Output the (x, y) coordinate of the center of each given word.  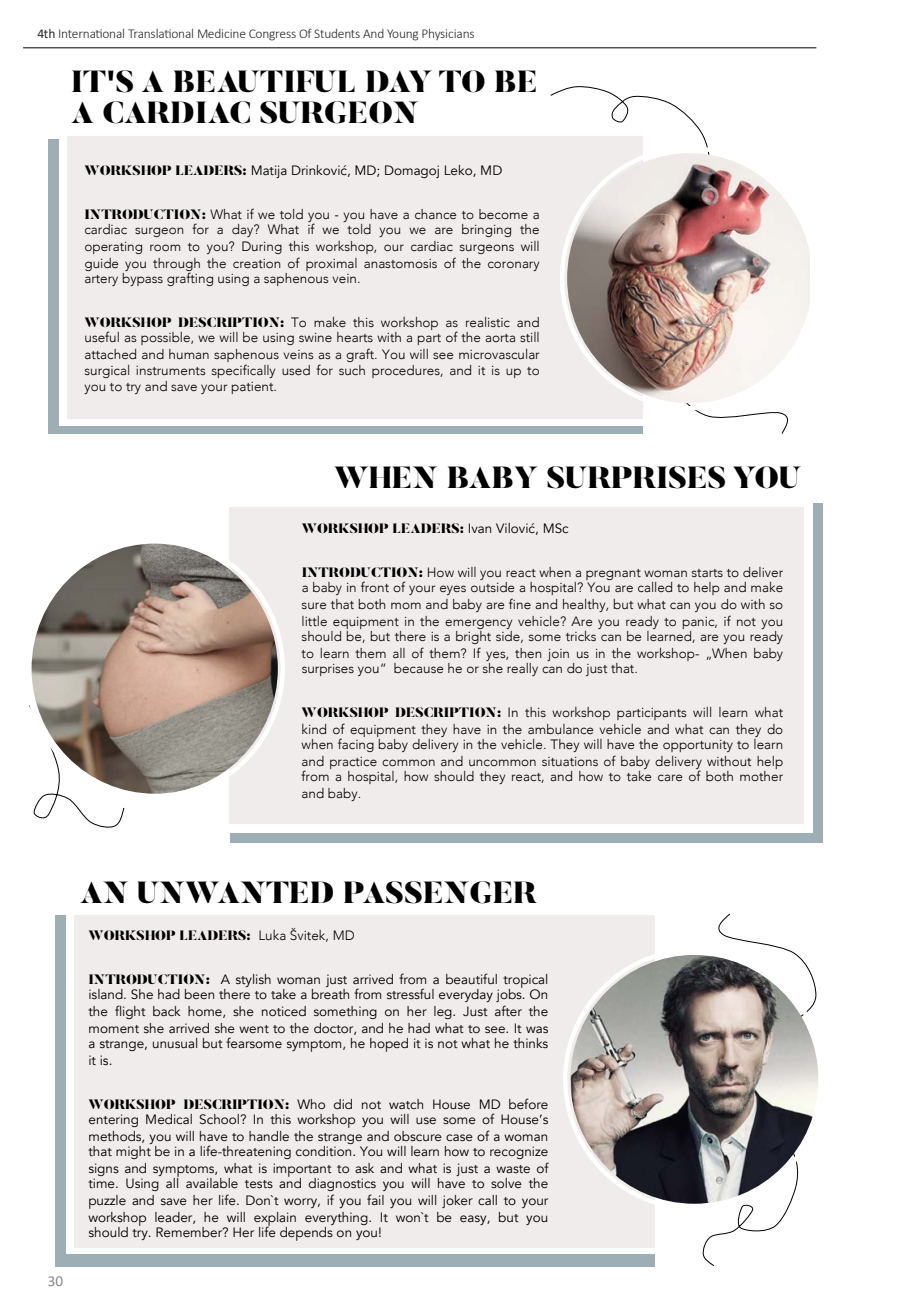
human (189, 354)
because (419, 668)
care (670, 777)
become (503, 214)
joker (457, 1201)
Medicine (222, 33)
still (529, 337)
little (314, 621)
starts (707, 573)
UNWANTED (235, 892)
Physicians (448, 34)
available (212, 1183)
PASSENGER (440, 892)
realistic (488, 322)
